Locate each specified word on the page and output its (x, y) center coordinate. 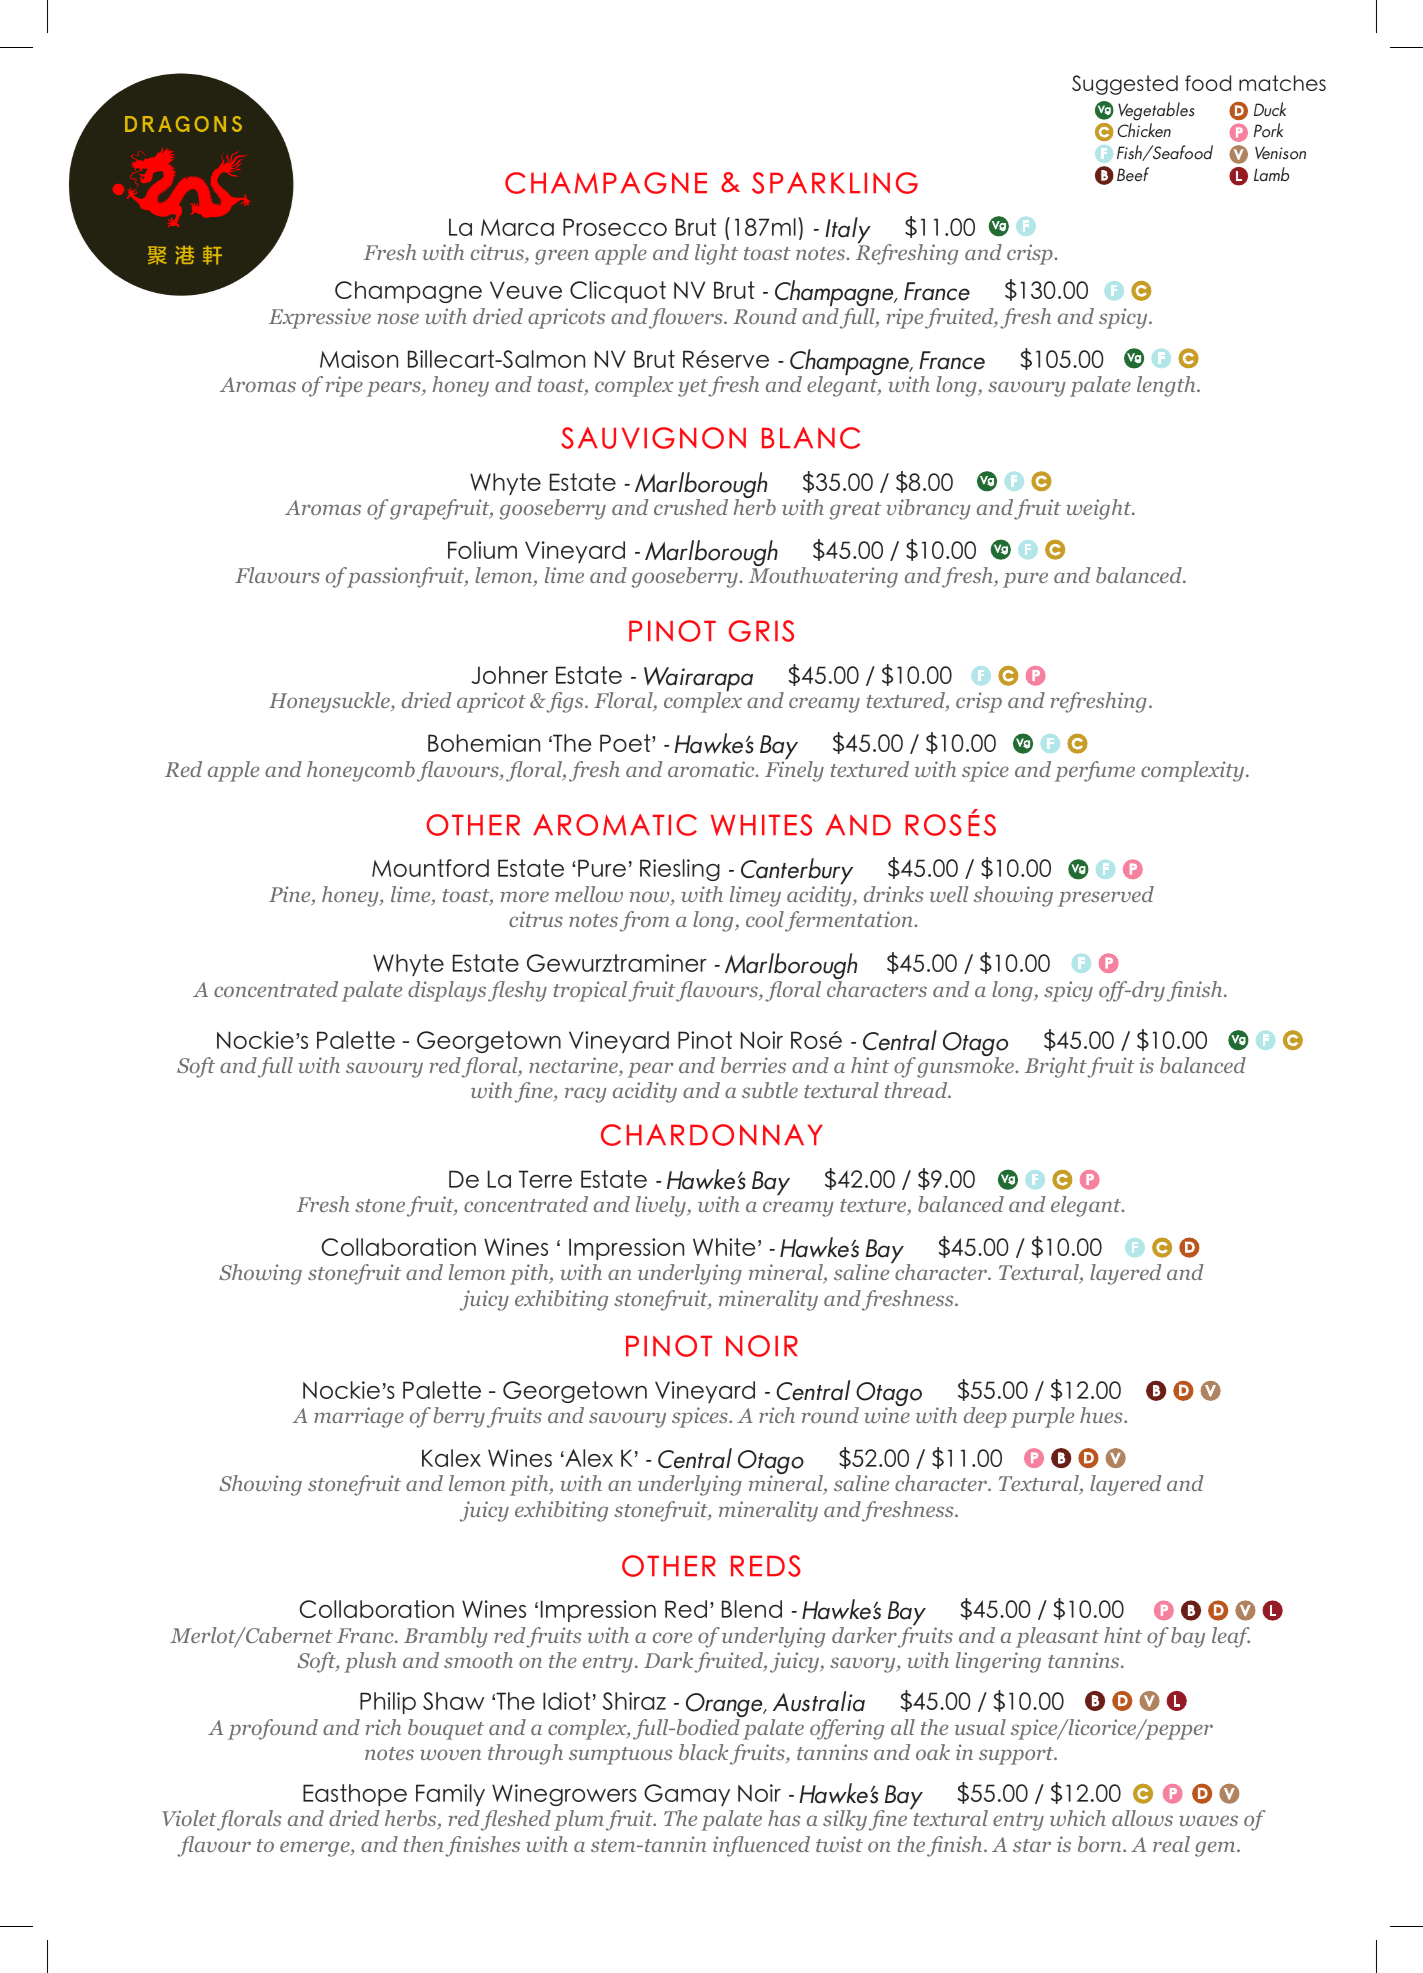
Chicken (1144, 130)
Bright (1056, 1067)
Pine (291, 895)
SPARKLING (835, 183)
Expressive (320, 318)
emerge (316, 1849)
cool (765, 919)
